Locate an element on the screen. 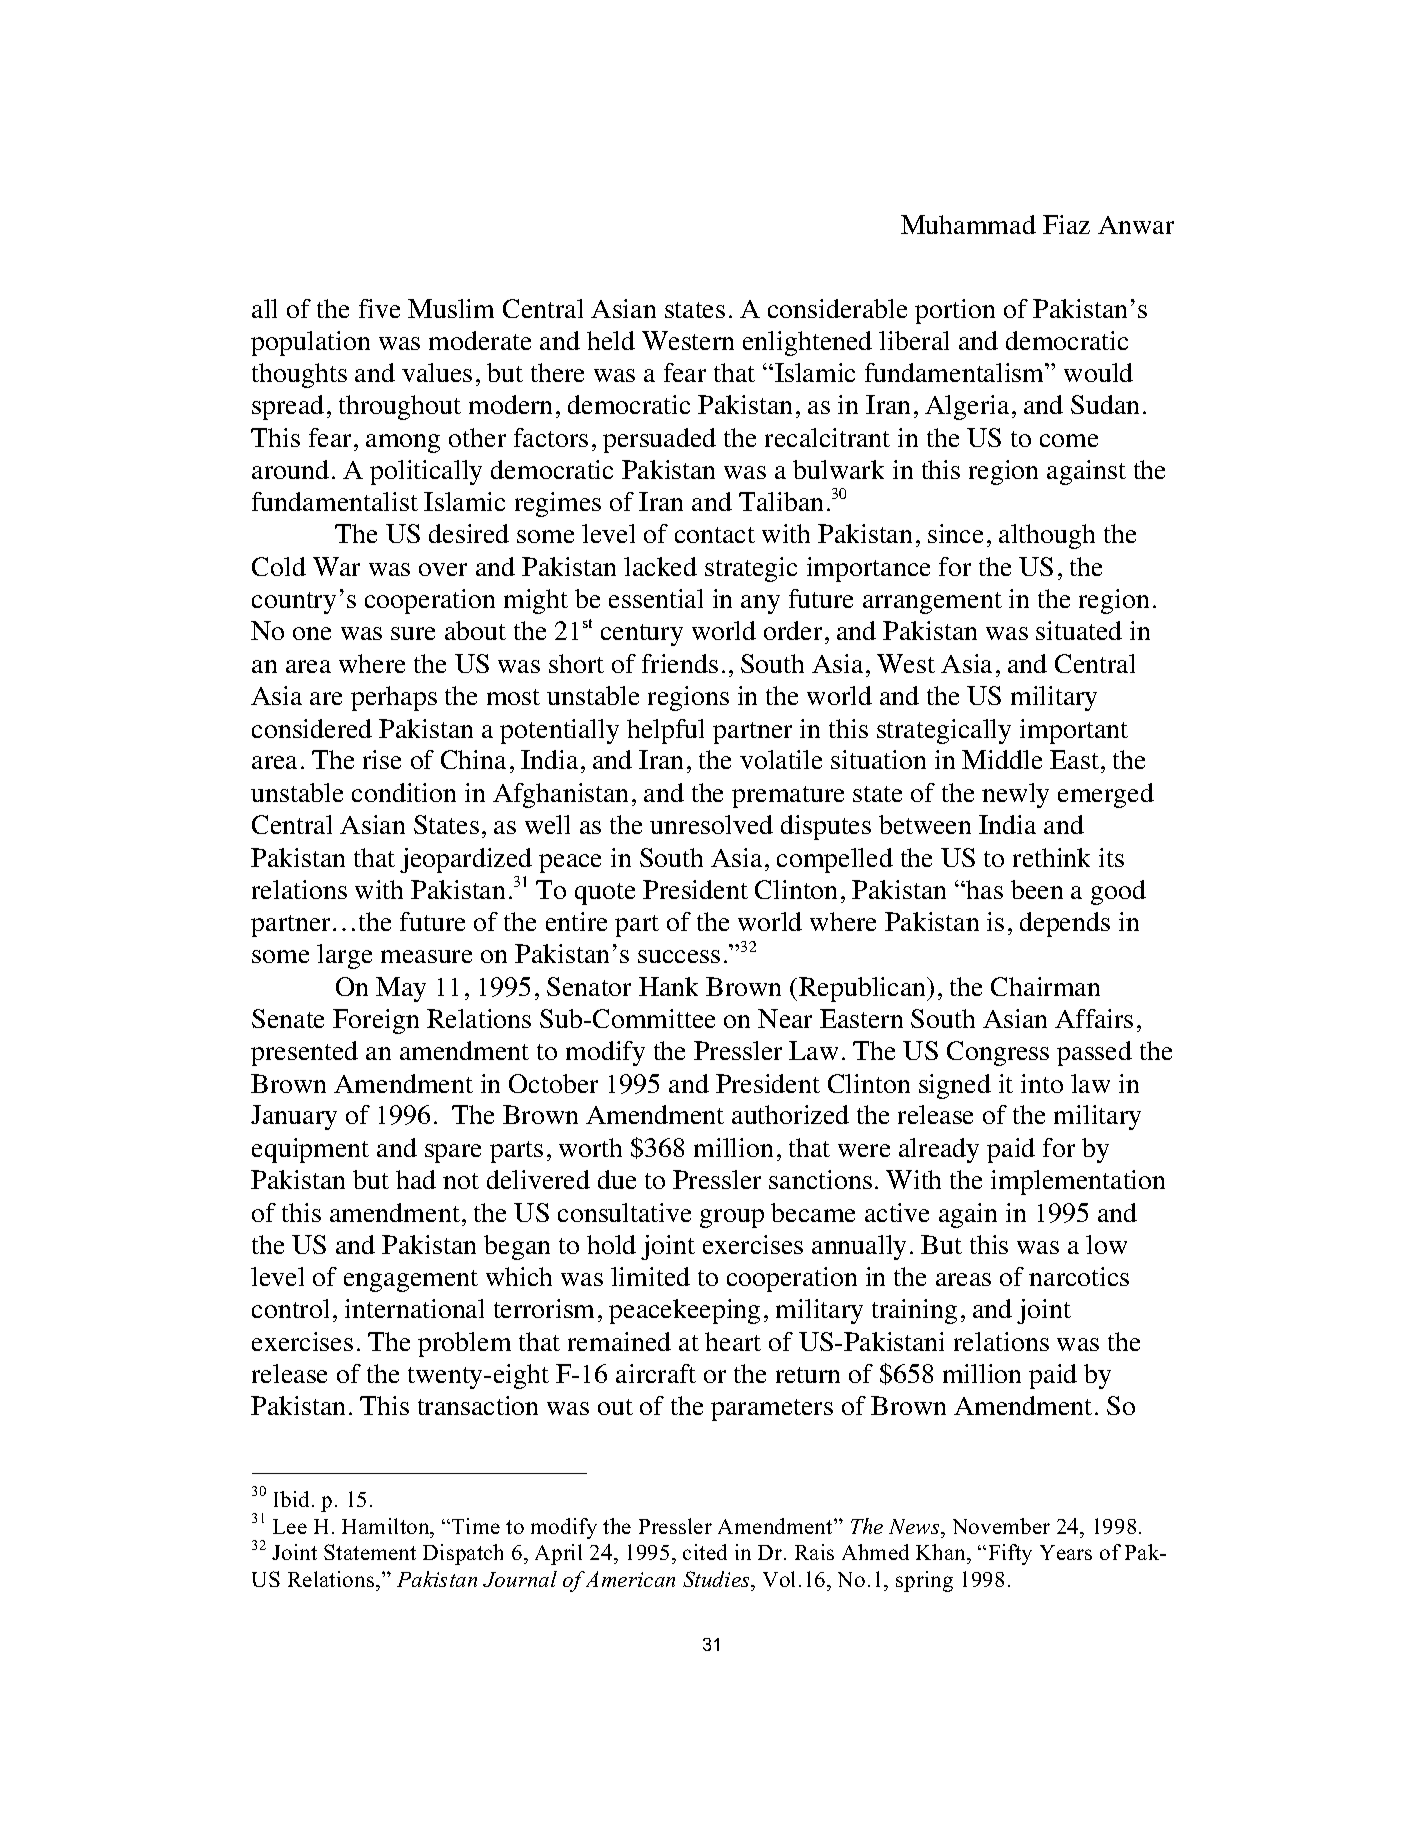 This screenshot has height=1845, width=1426. had is located at coordinates (416, 1179).
